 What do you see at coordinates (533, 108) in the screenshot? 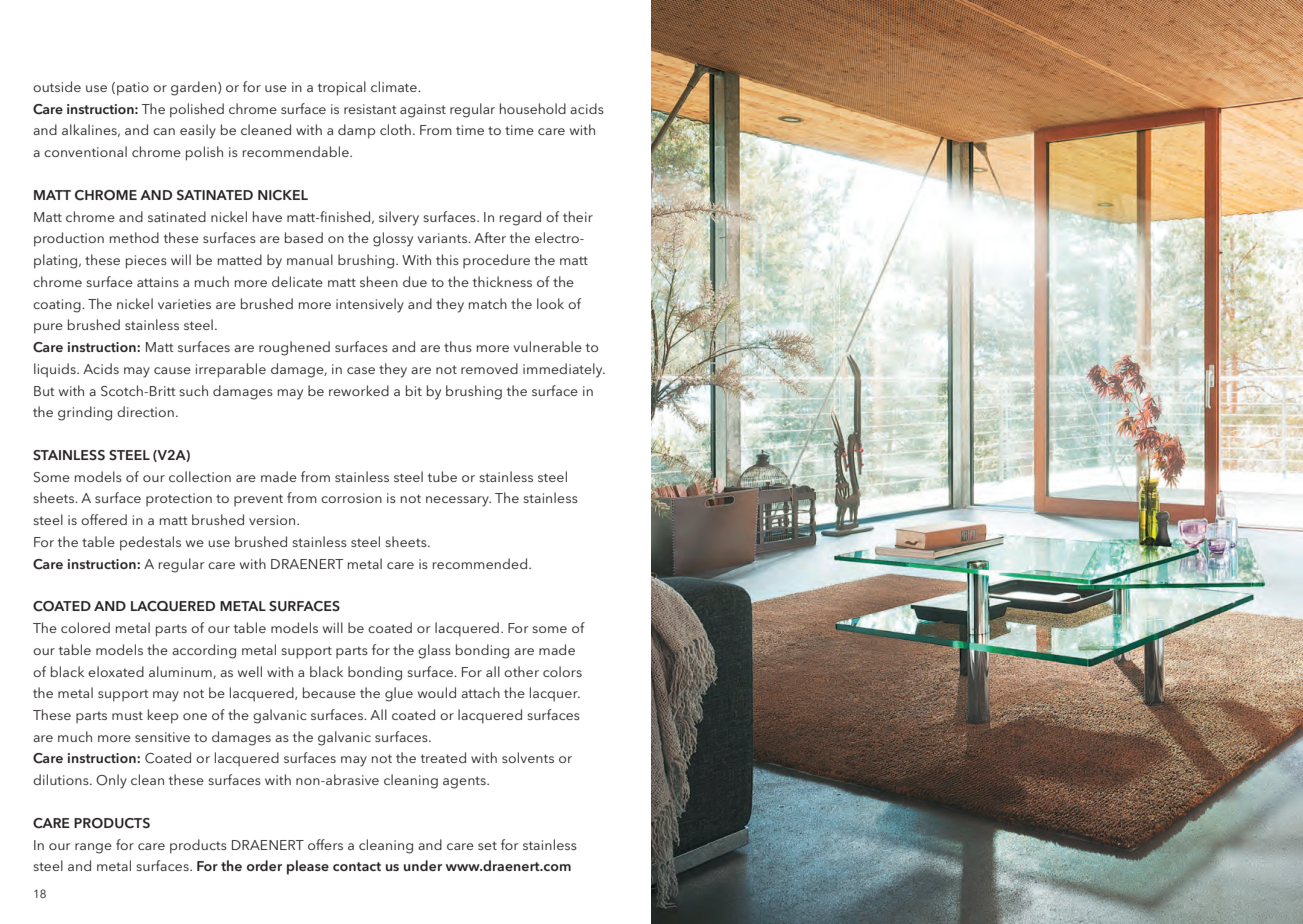
I see `household` at bounding box center [533, 108].
